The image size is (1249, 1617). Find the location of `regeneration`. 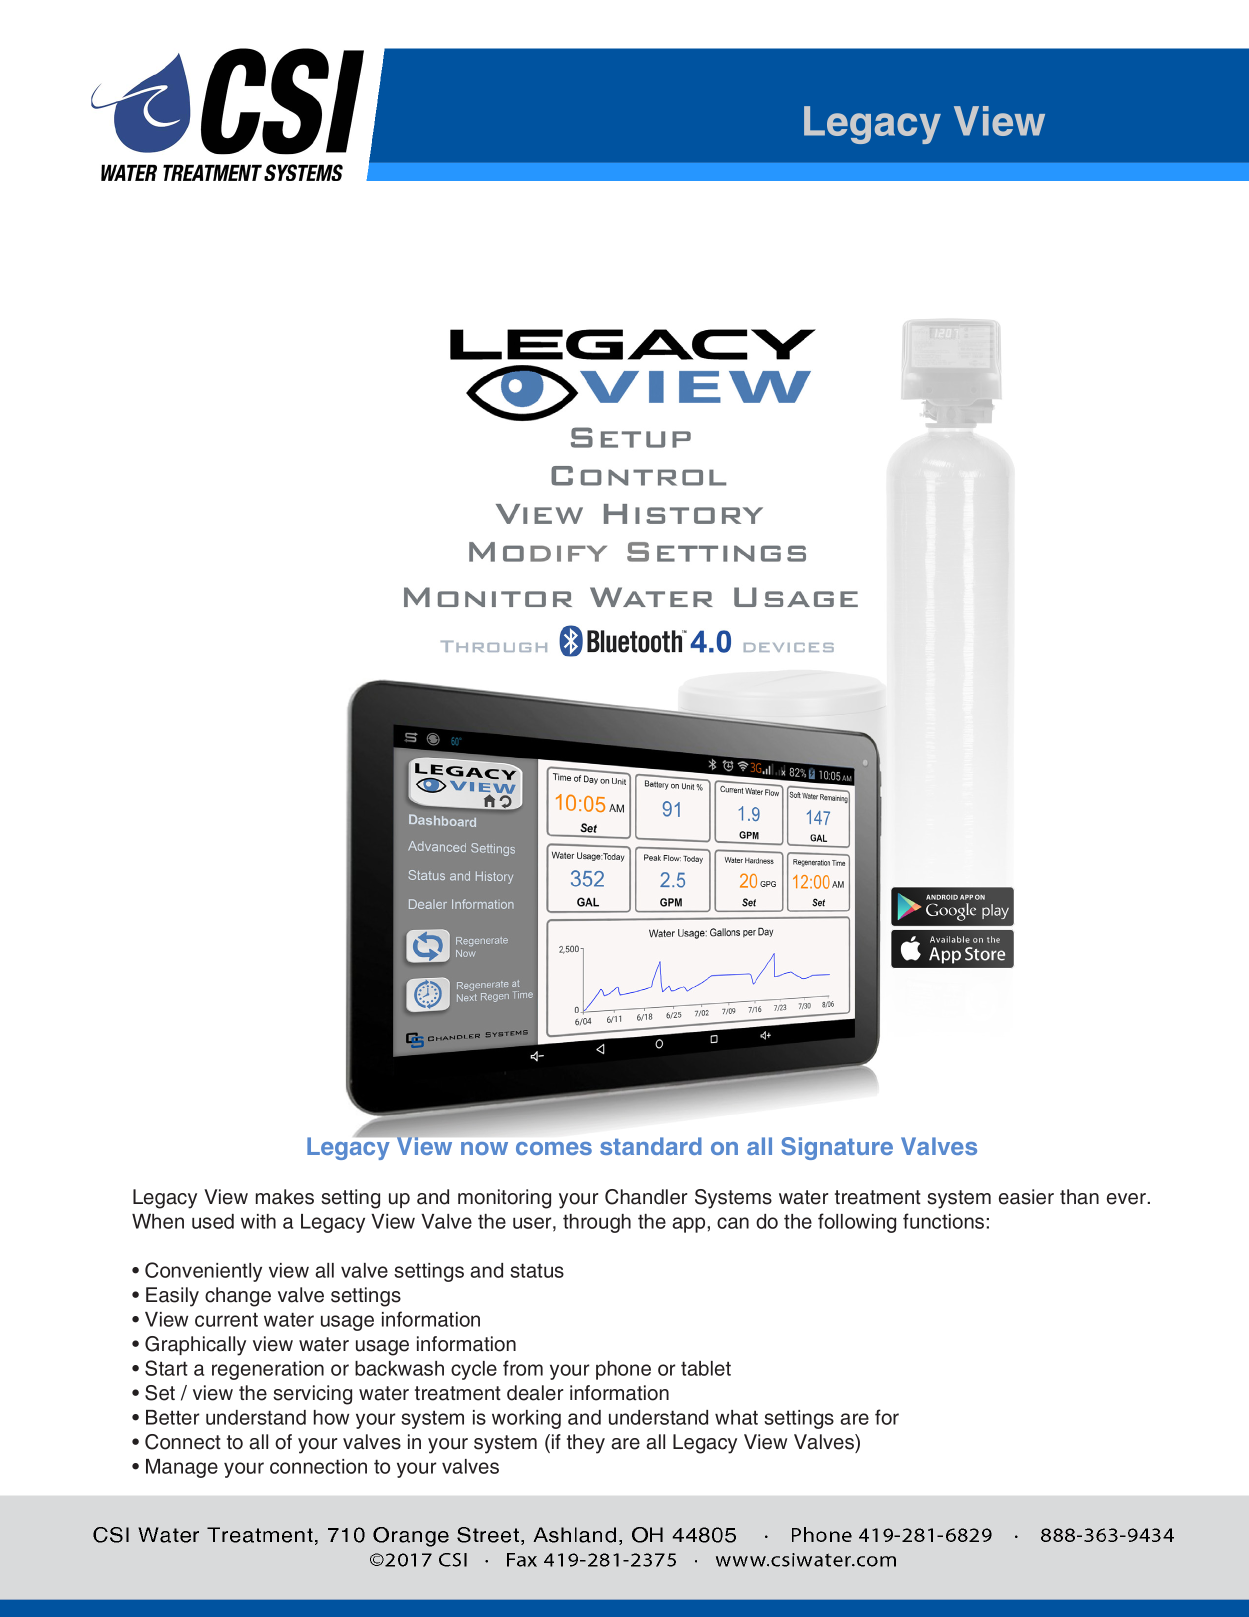

regeneration is located at coordinates (268, 1370).
